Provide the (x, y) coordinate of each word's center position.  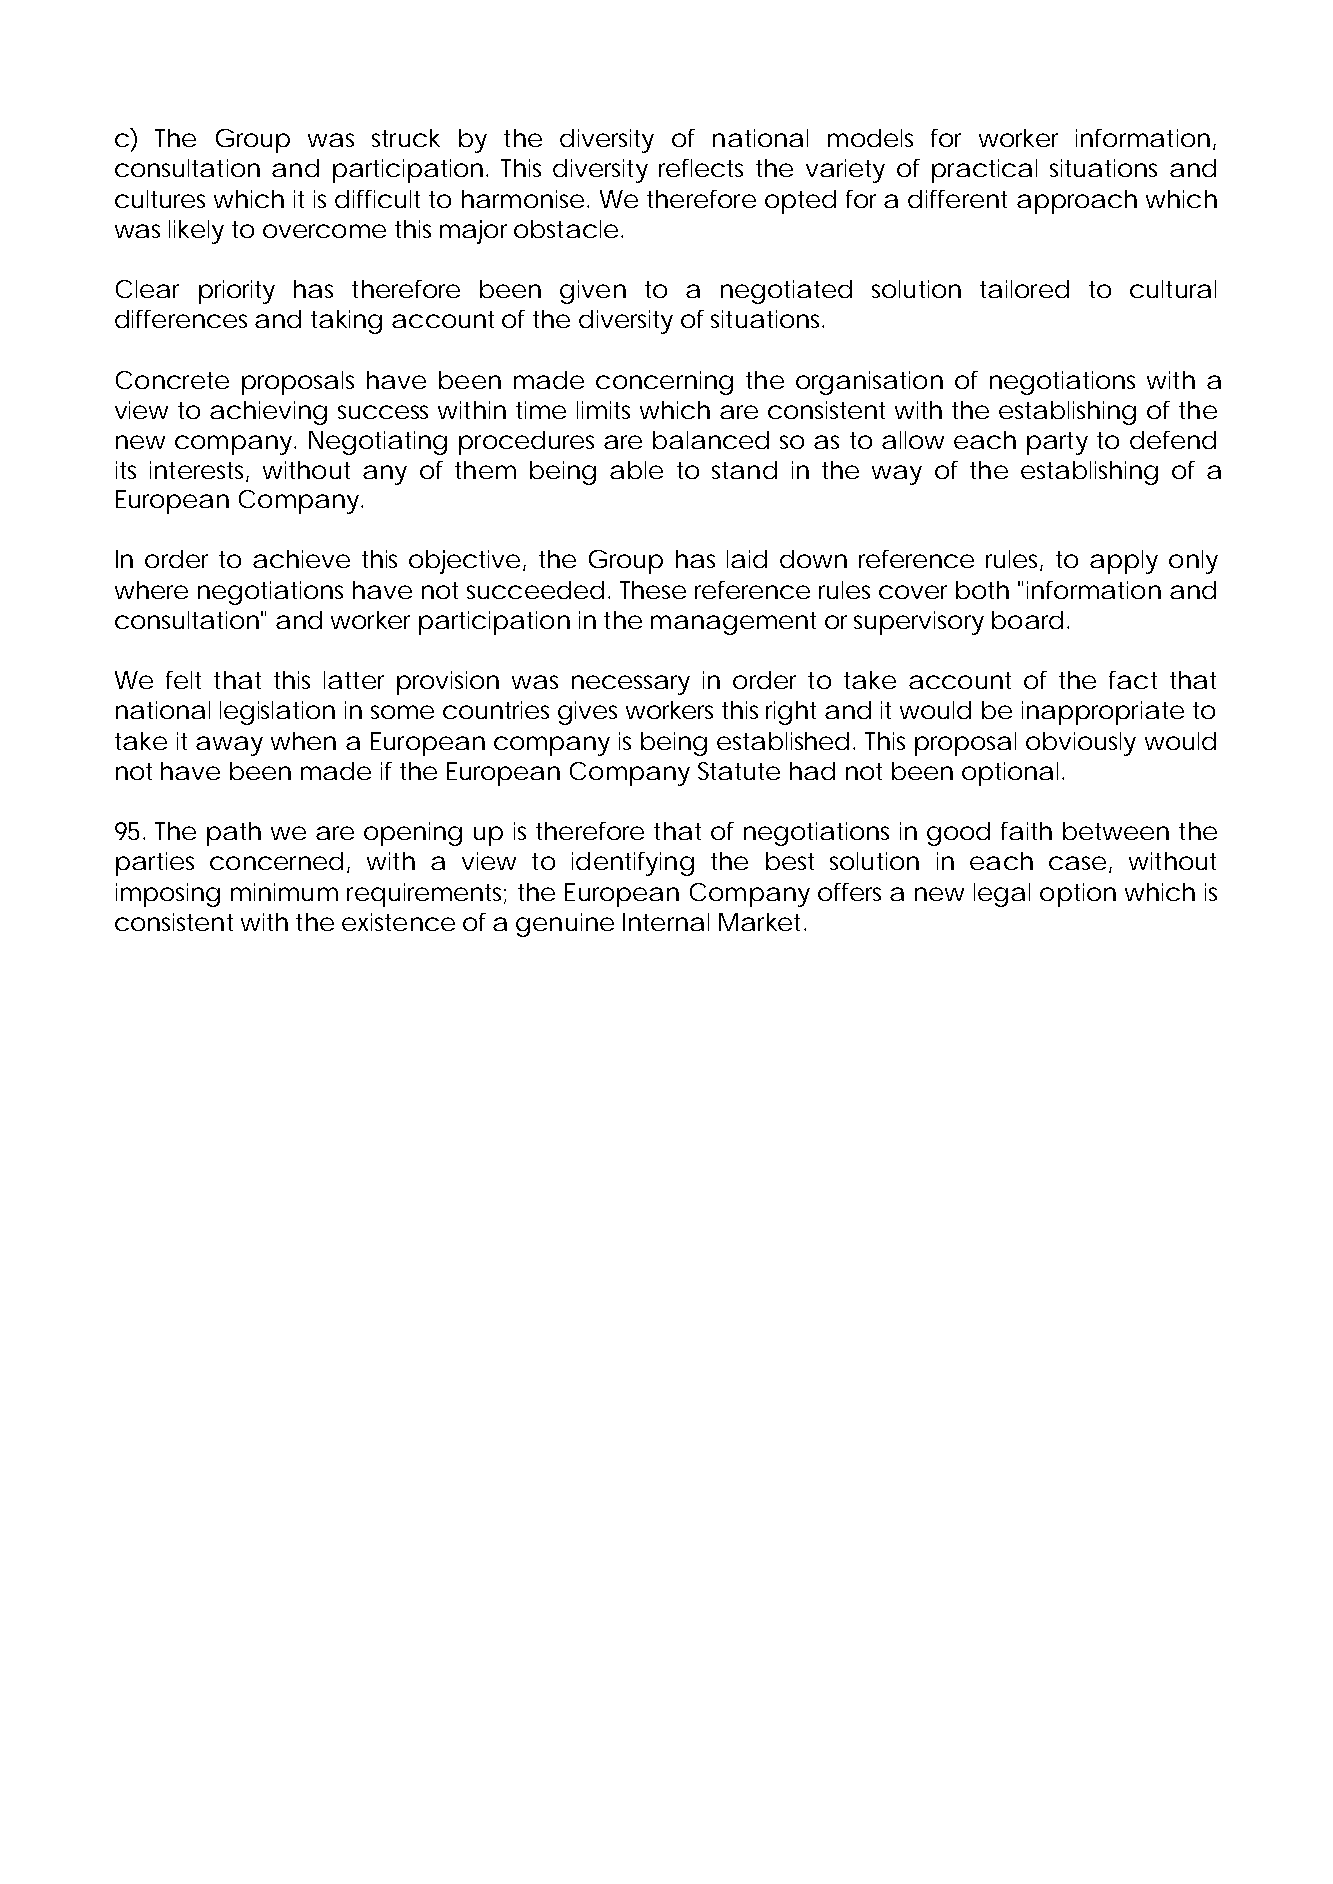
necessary (631, 685)
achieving (268, 413)
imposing (168, 895)
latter (354, 680)
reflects (701, 168)
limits (603, 410)
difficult (377, 199)
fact (1133, 680)
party (1057, 443)
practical (984, 171)
